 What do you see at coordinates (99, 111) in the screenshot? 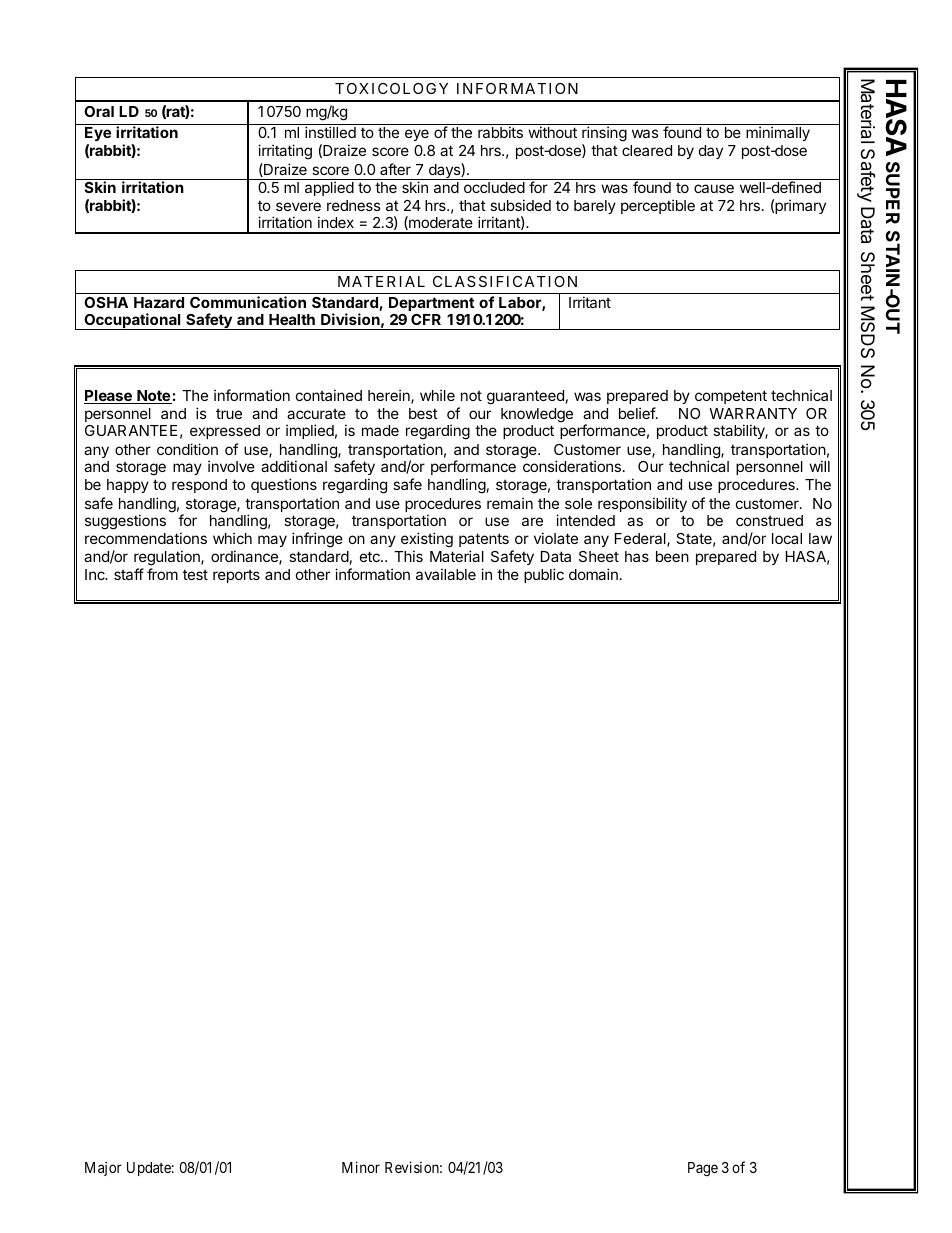
I see `Oral` at bounding box center [99, 111].
